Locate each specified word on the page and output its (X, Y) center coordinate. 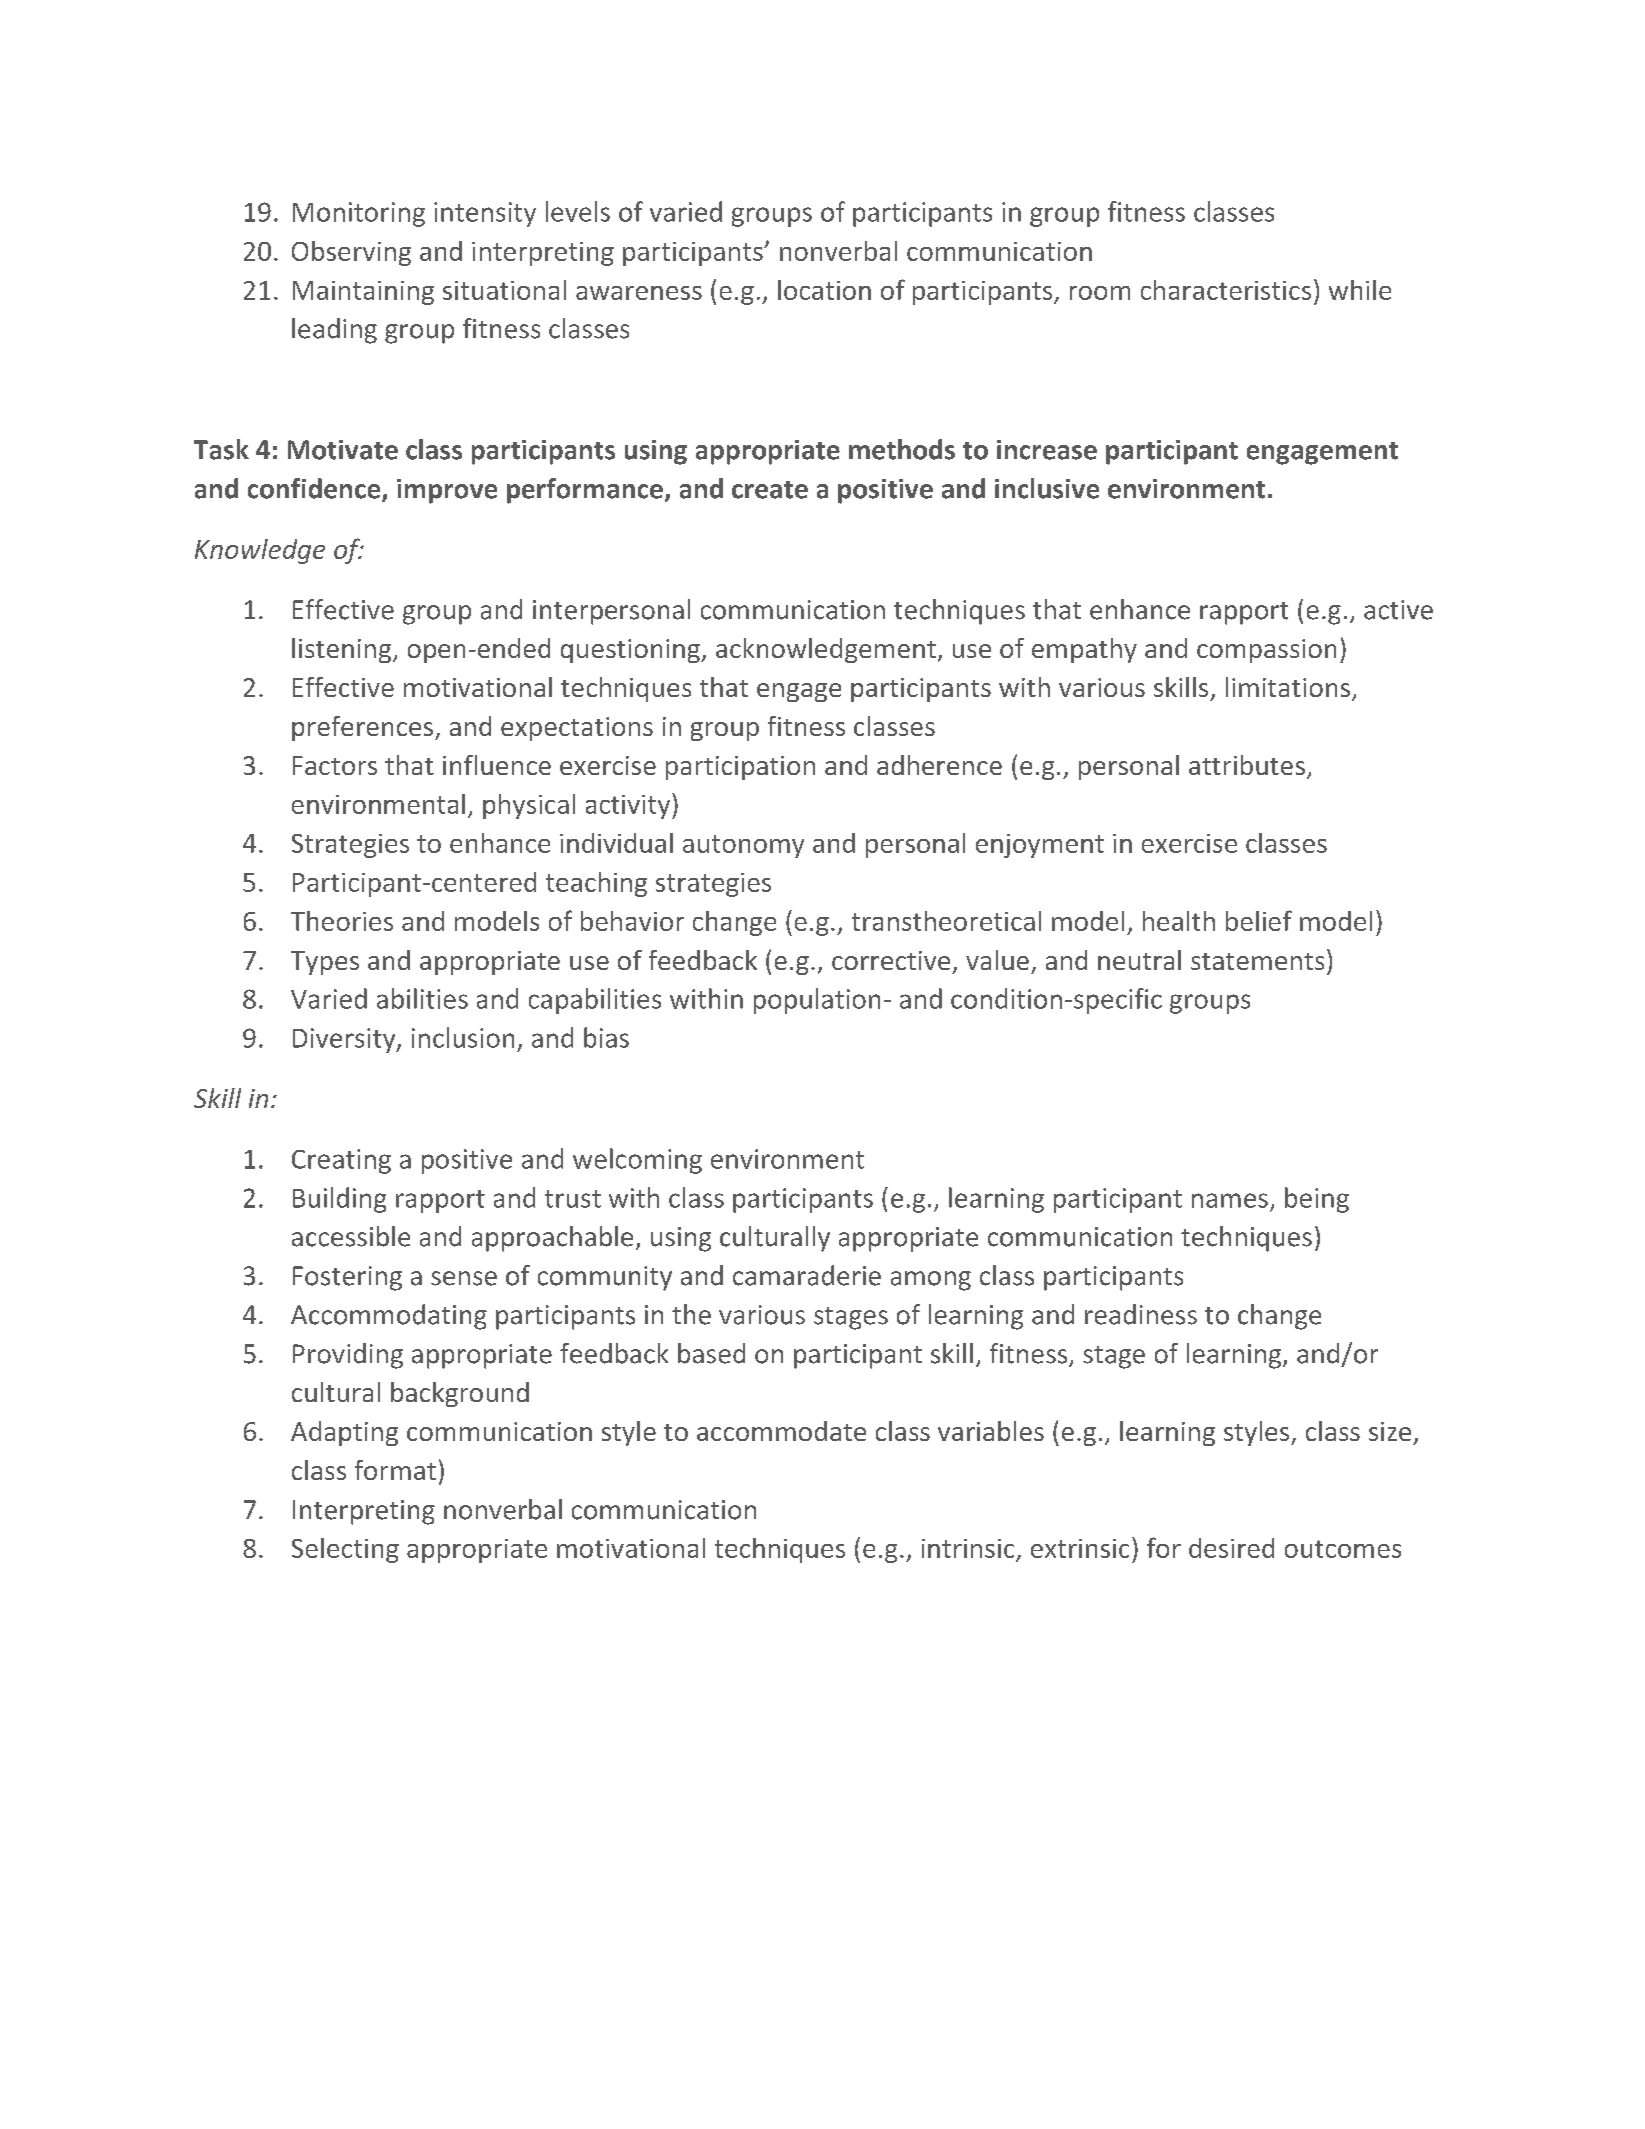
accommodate (781, 1431)
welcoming (637, 1161)
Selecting (345, 1550)
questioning (631, 651)
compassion (1266, 651)
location (824, 290)
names (1230, 1200)
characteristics (1226, 290)
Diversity (345, 1040)
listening (343, 650)
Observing (351, 253)
